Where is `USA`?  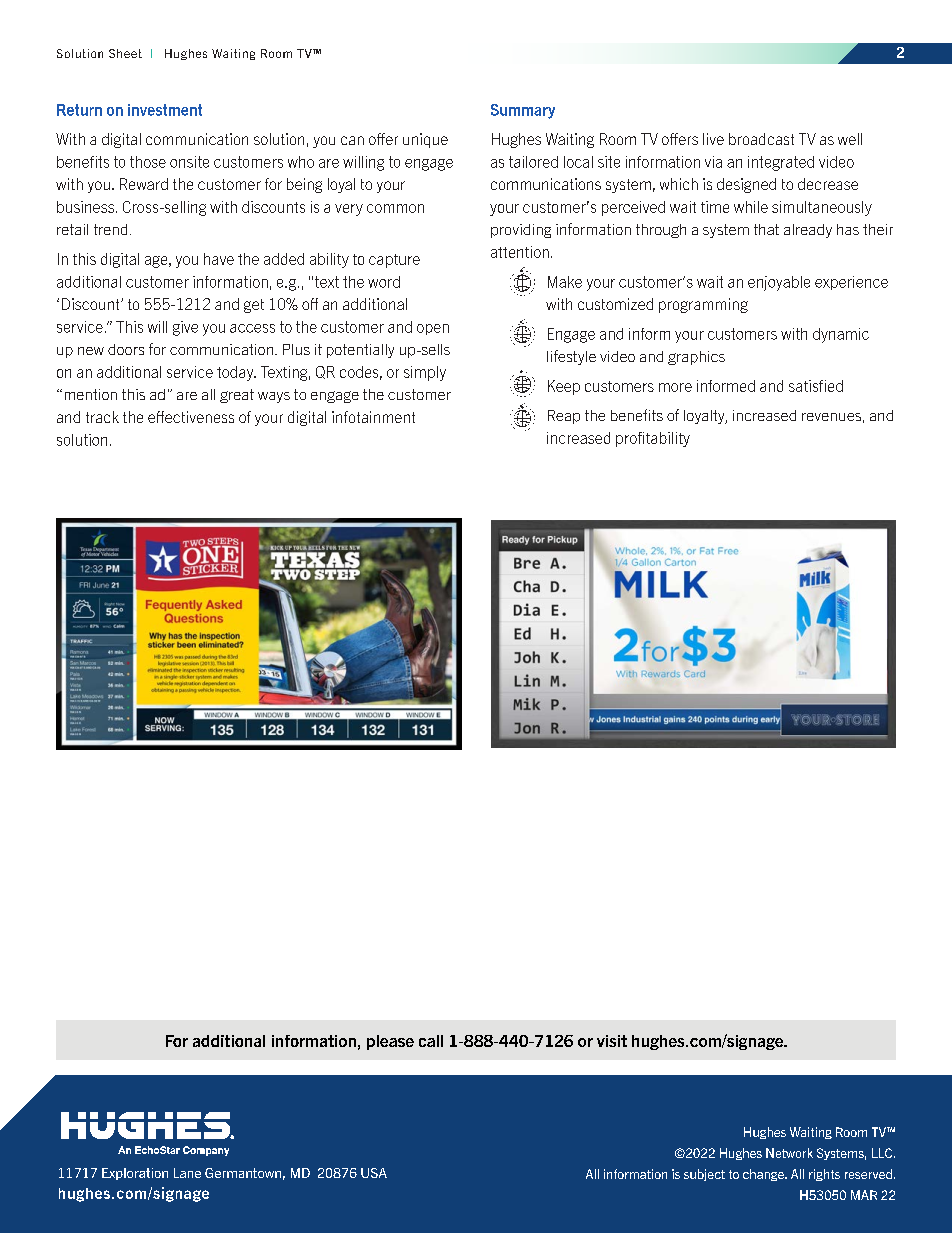
USA is located at coordinates (374, 1173).
